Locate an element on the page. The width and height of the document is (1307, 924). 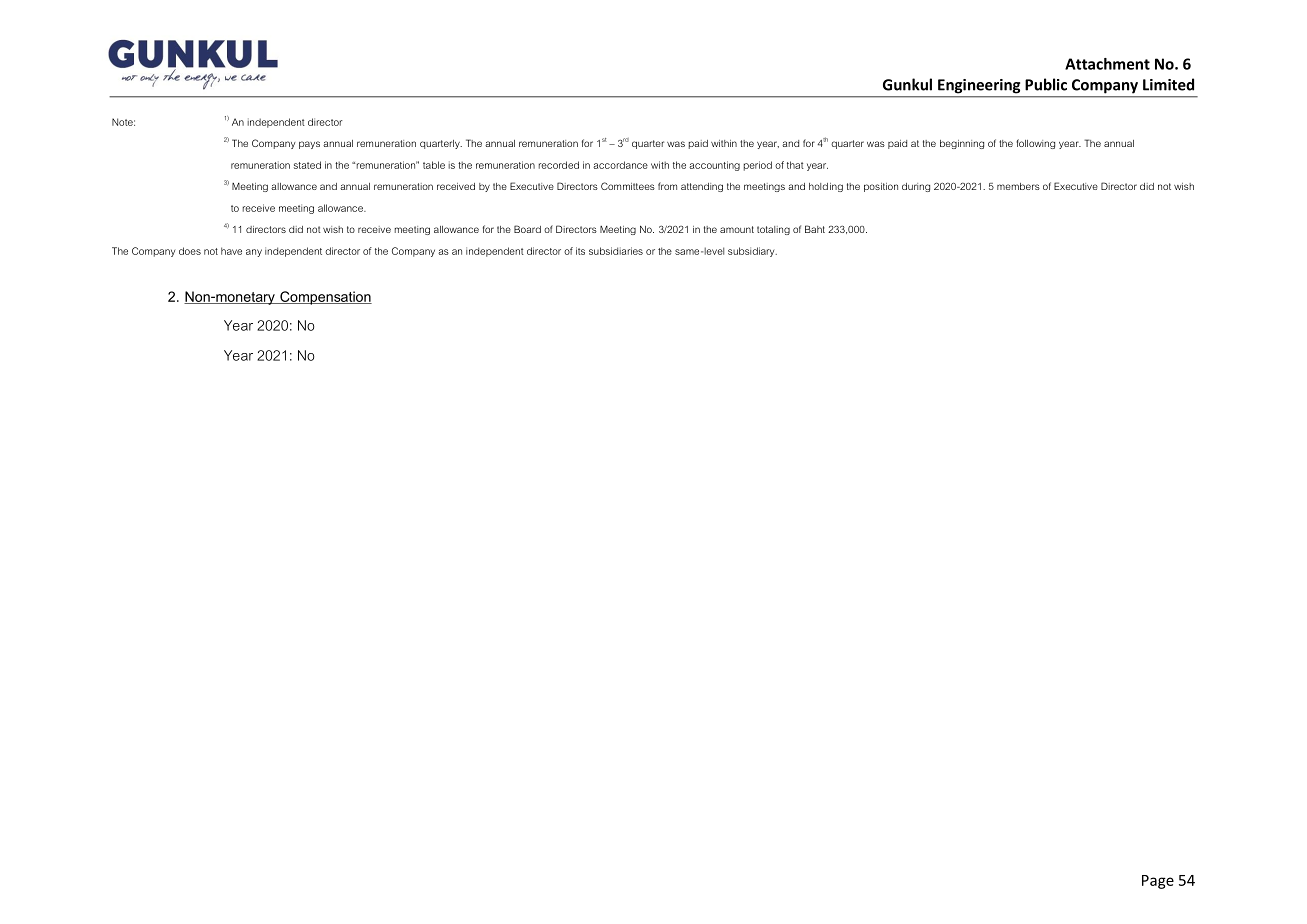
Public is located at coordinates (1046, 84).
